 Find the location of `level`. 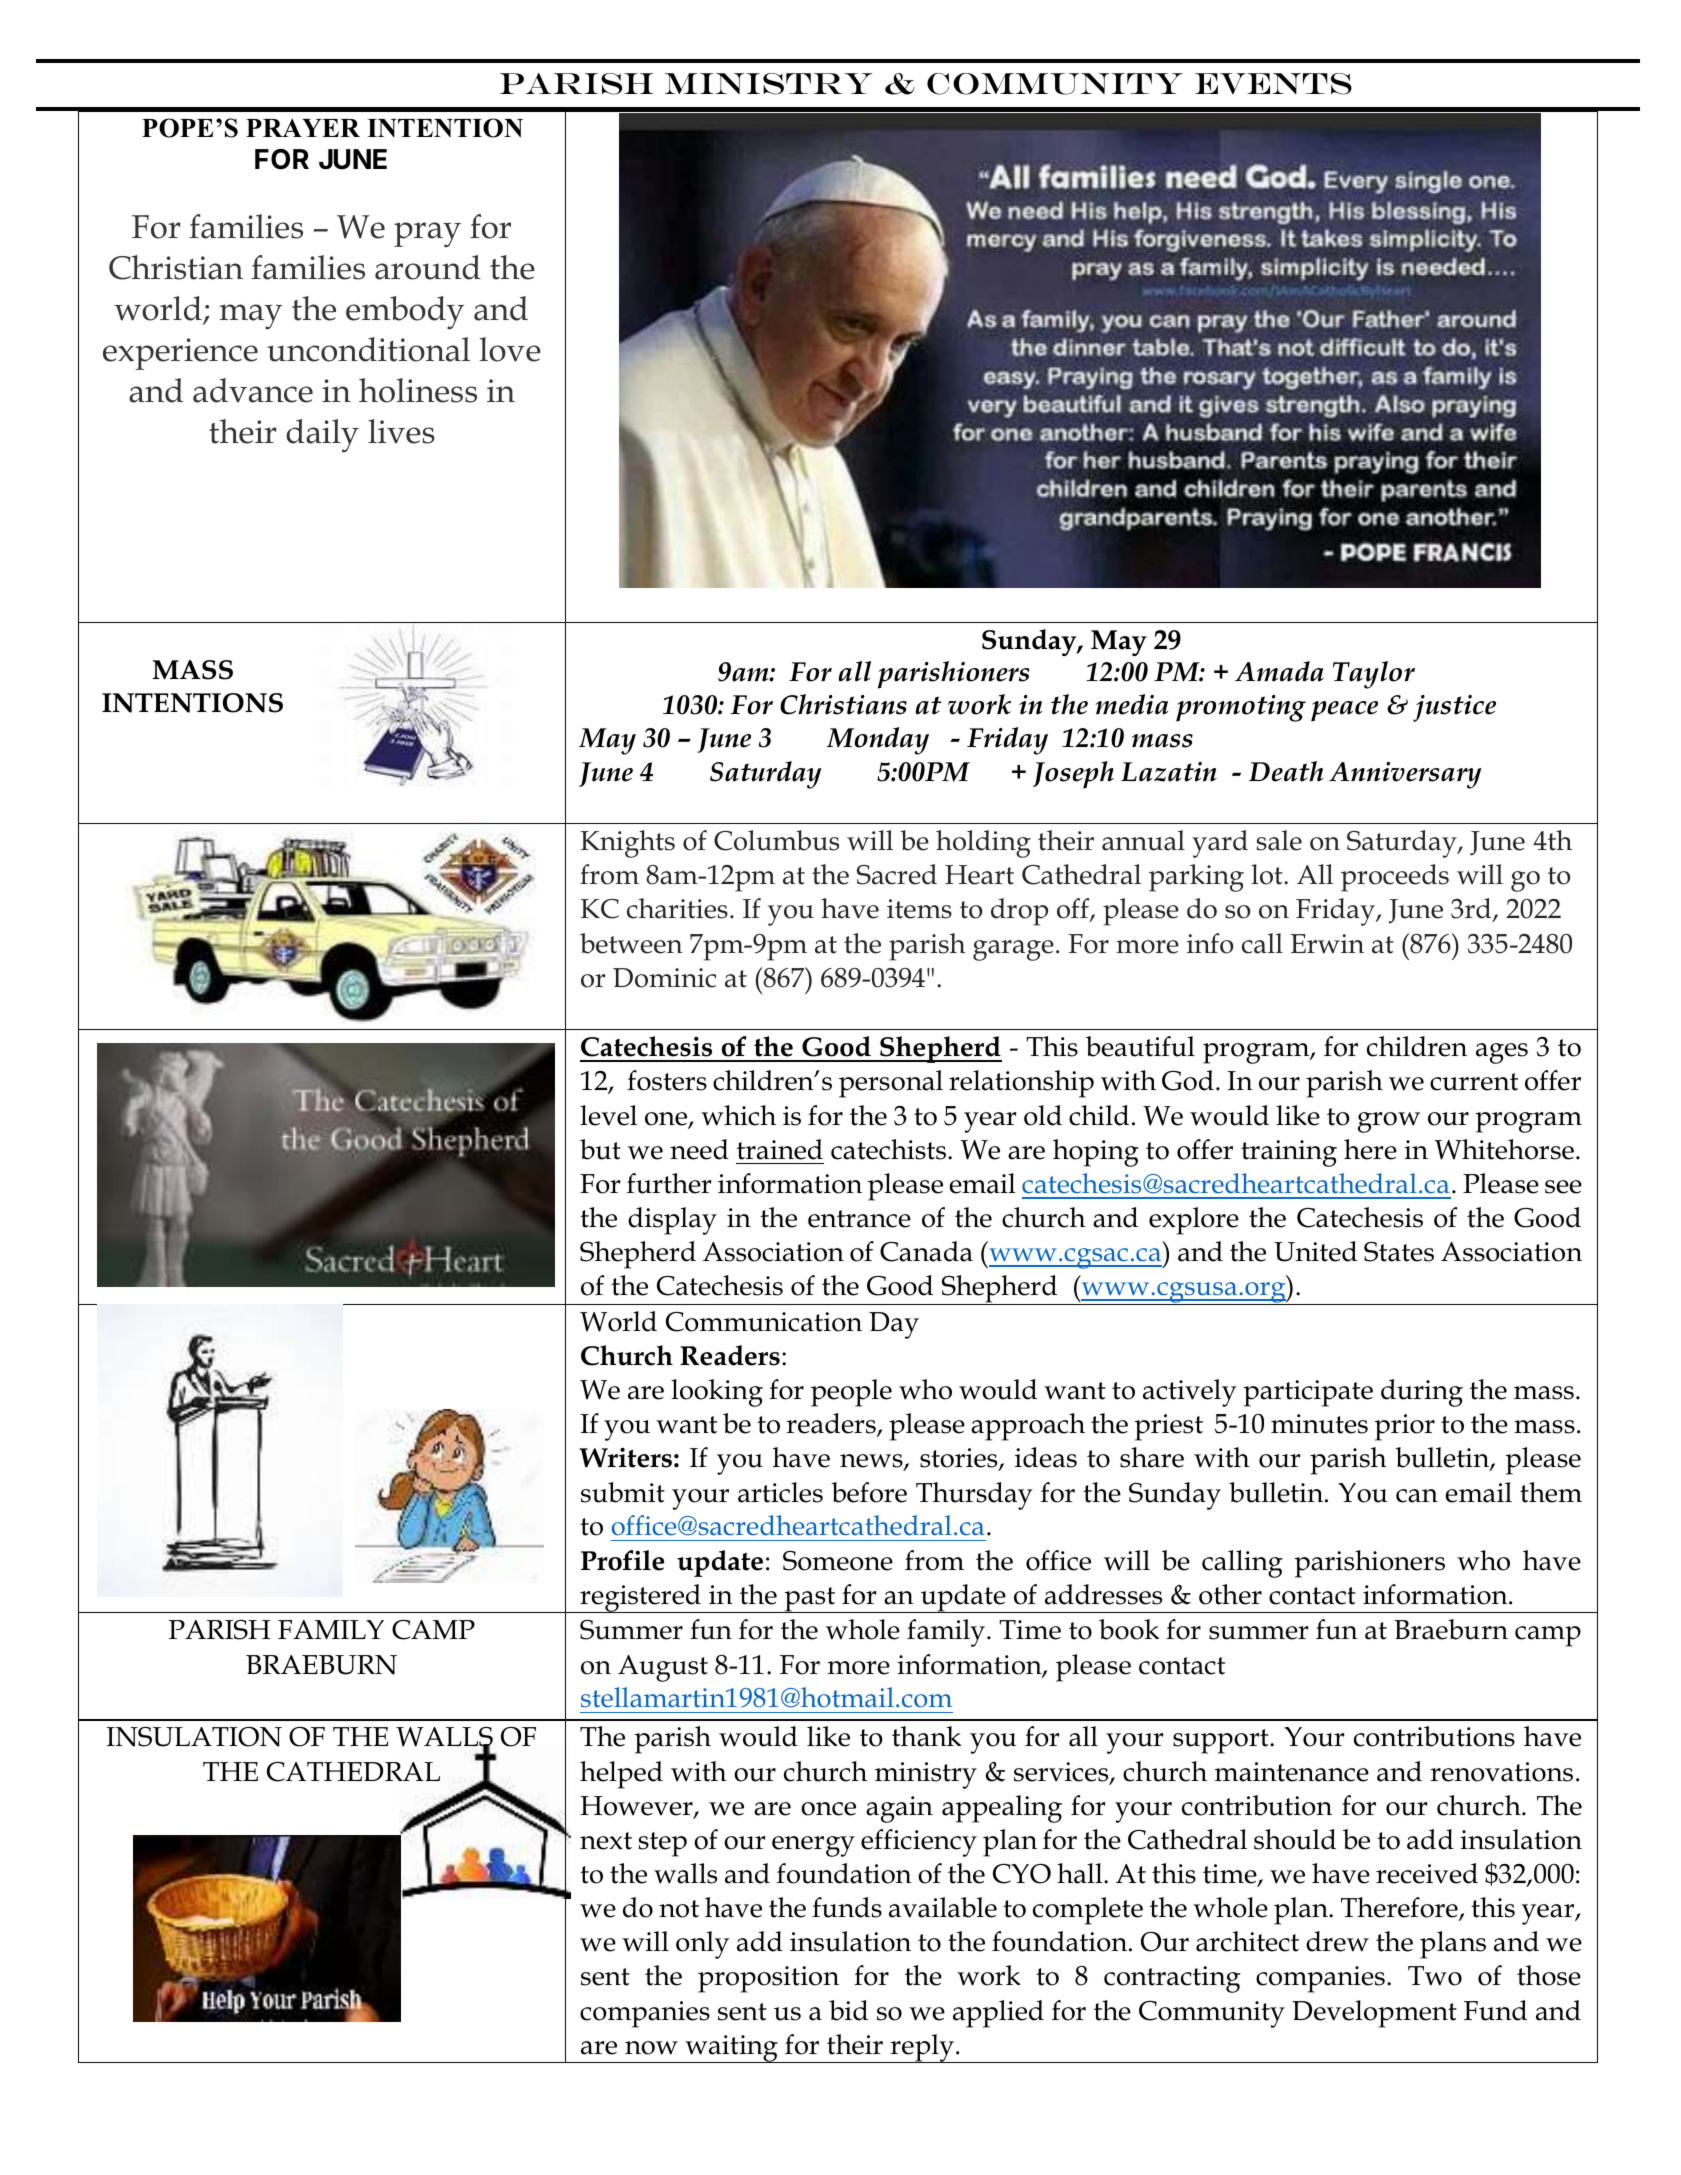

level is located at coordinates (608, 1115).
